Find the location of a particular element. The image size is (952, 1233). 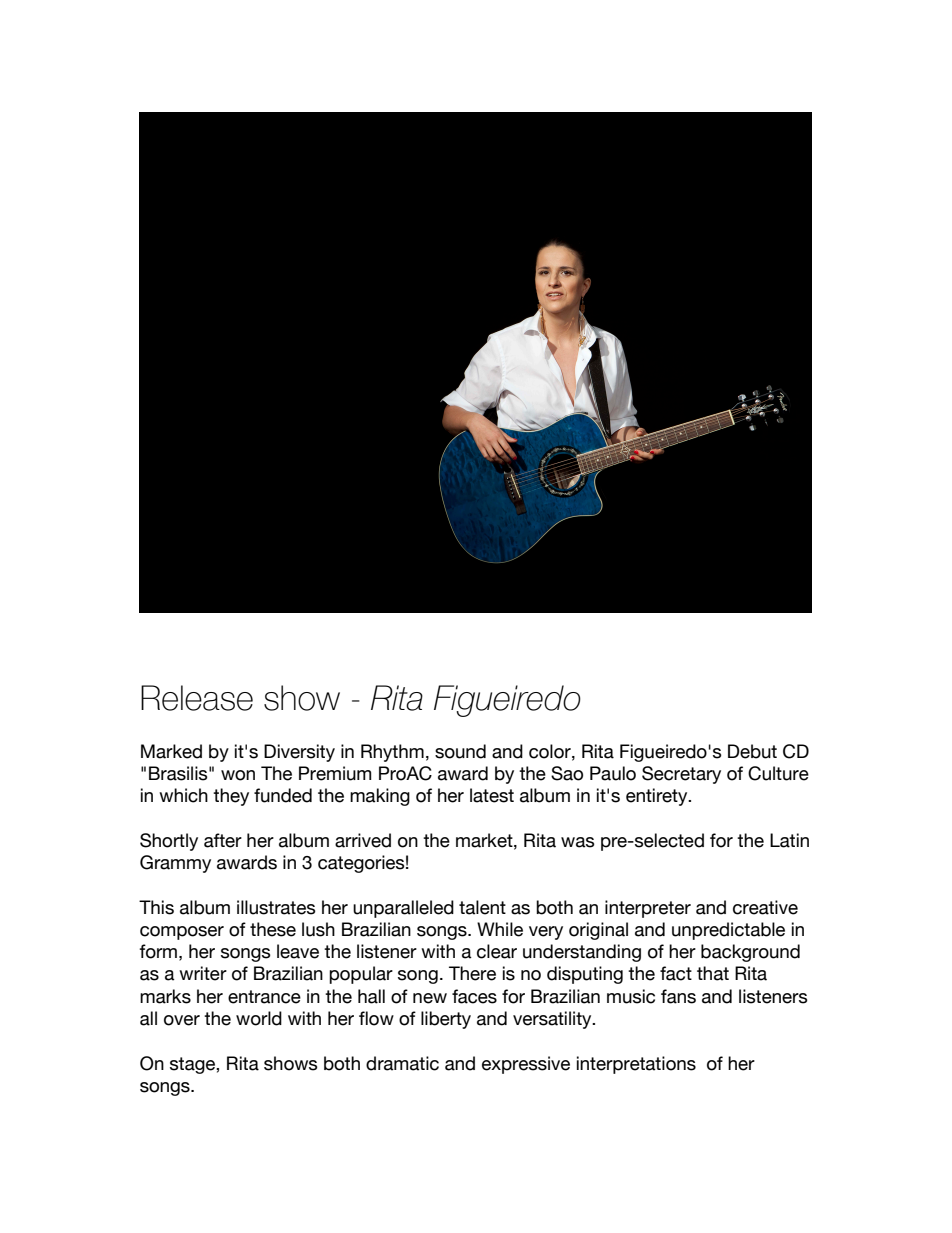

There is located at coordinates (472, 973).
